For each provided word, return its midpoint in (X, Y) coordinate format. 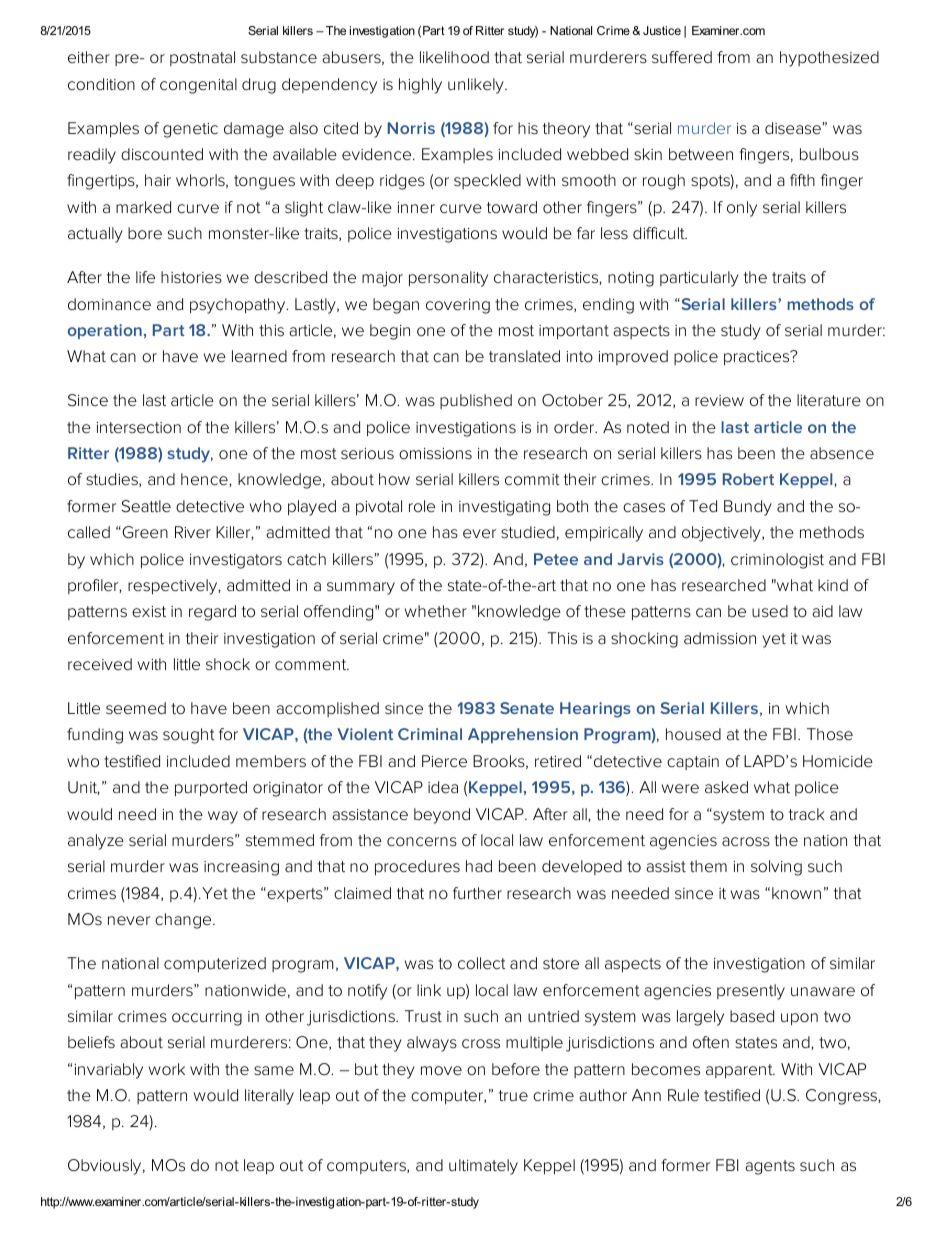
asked (726, 787)
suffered (682, 57)
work (167, 1069)
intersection (138, 428)
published (476, 401)
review (719, 401)
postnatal (202, 58)
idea (443, 787)
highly (420, 86)
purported (211, 789)
